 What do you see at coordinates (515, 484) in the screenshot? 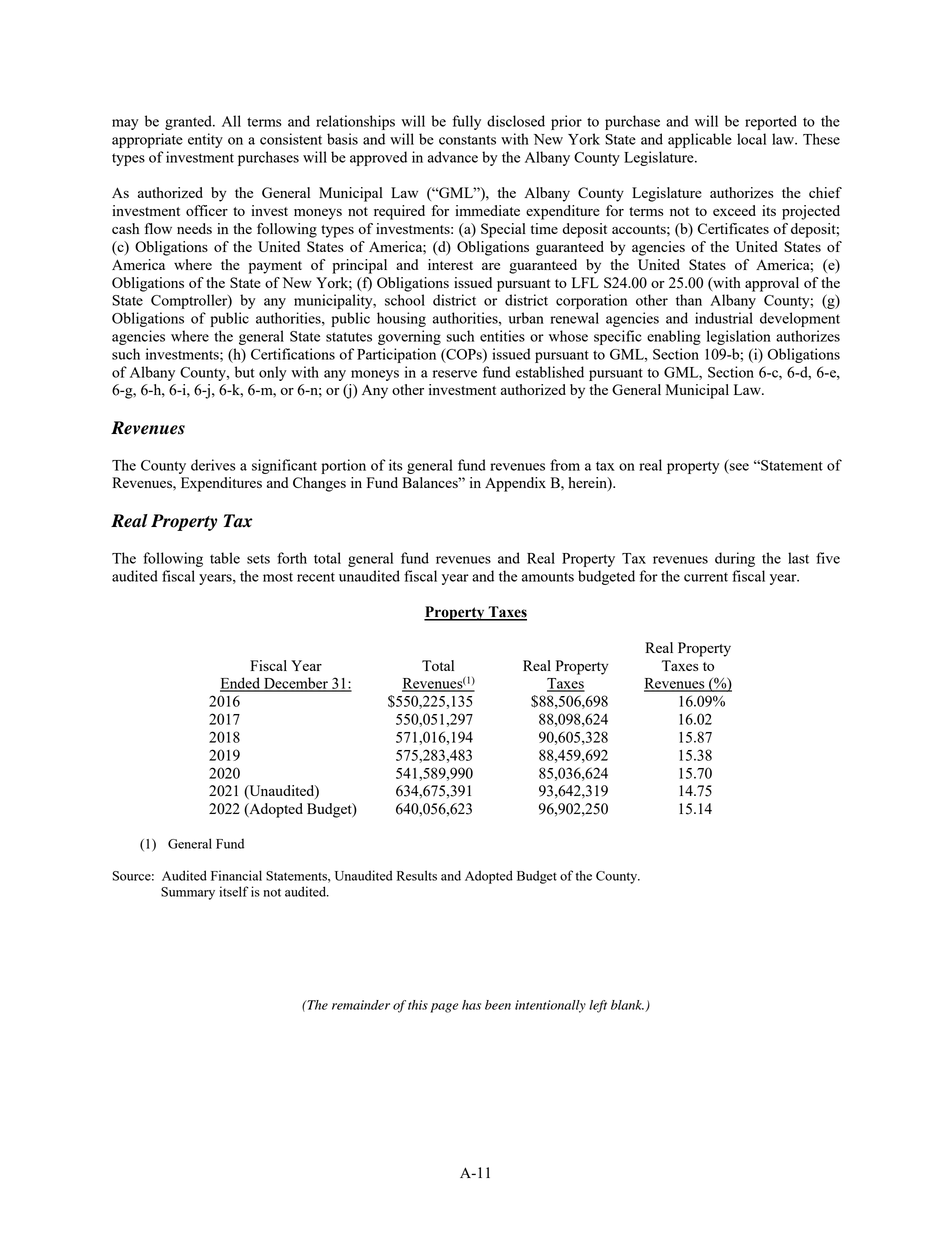
I see `Appendix` at bounding box center [515, 484].
